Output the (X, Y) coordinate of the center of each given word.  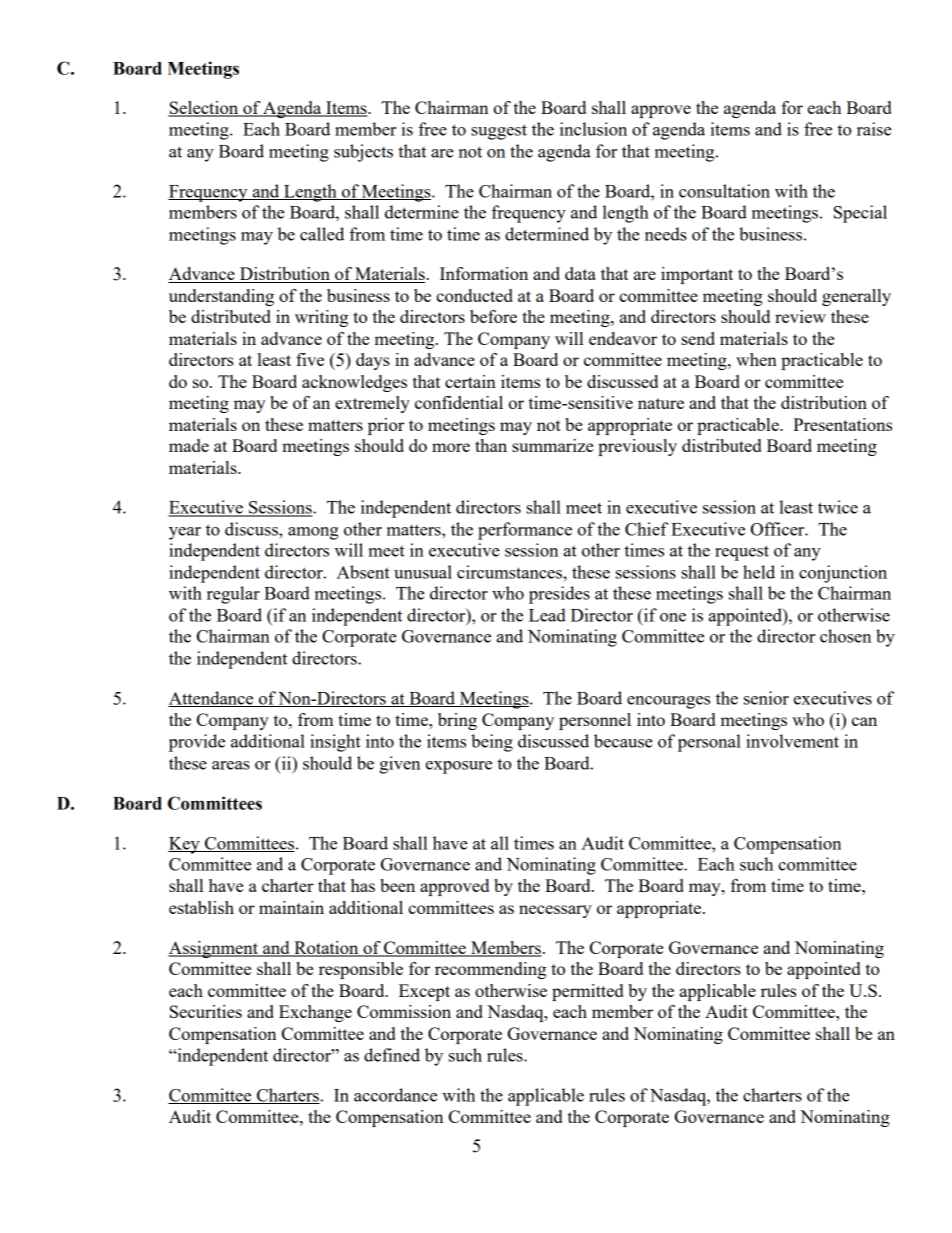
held (759, 572)
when (756, 359)
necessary (555, 911)
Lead (547, 615)
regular (233, 595)
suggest (499, 132)
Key (185, 845)
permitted (587, 992)
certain (470, 381)
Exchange (315, 1013)
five (310, 359)
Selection (204, 109)
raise (874, 129)
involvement (792, 741)
